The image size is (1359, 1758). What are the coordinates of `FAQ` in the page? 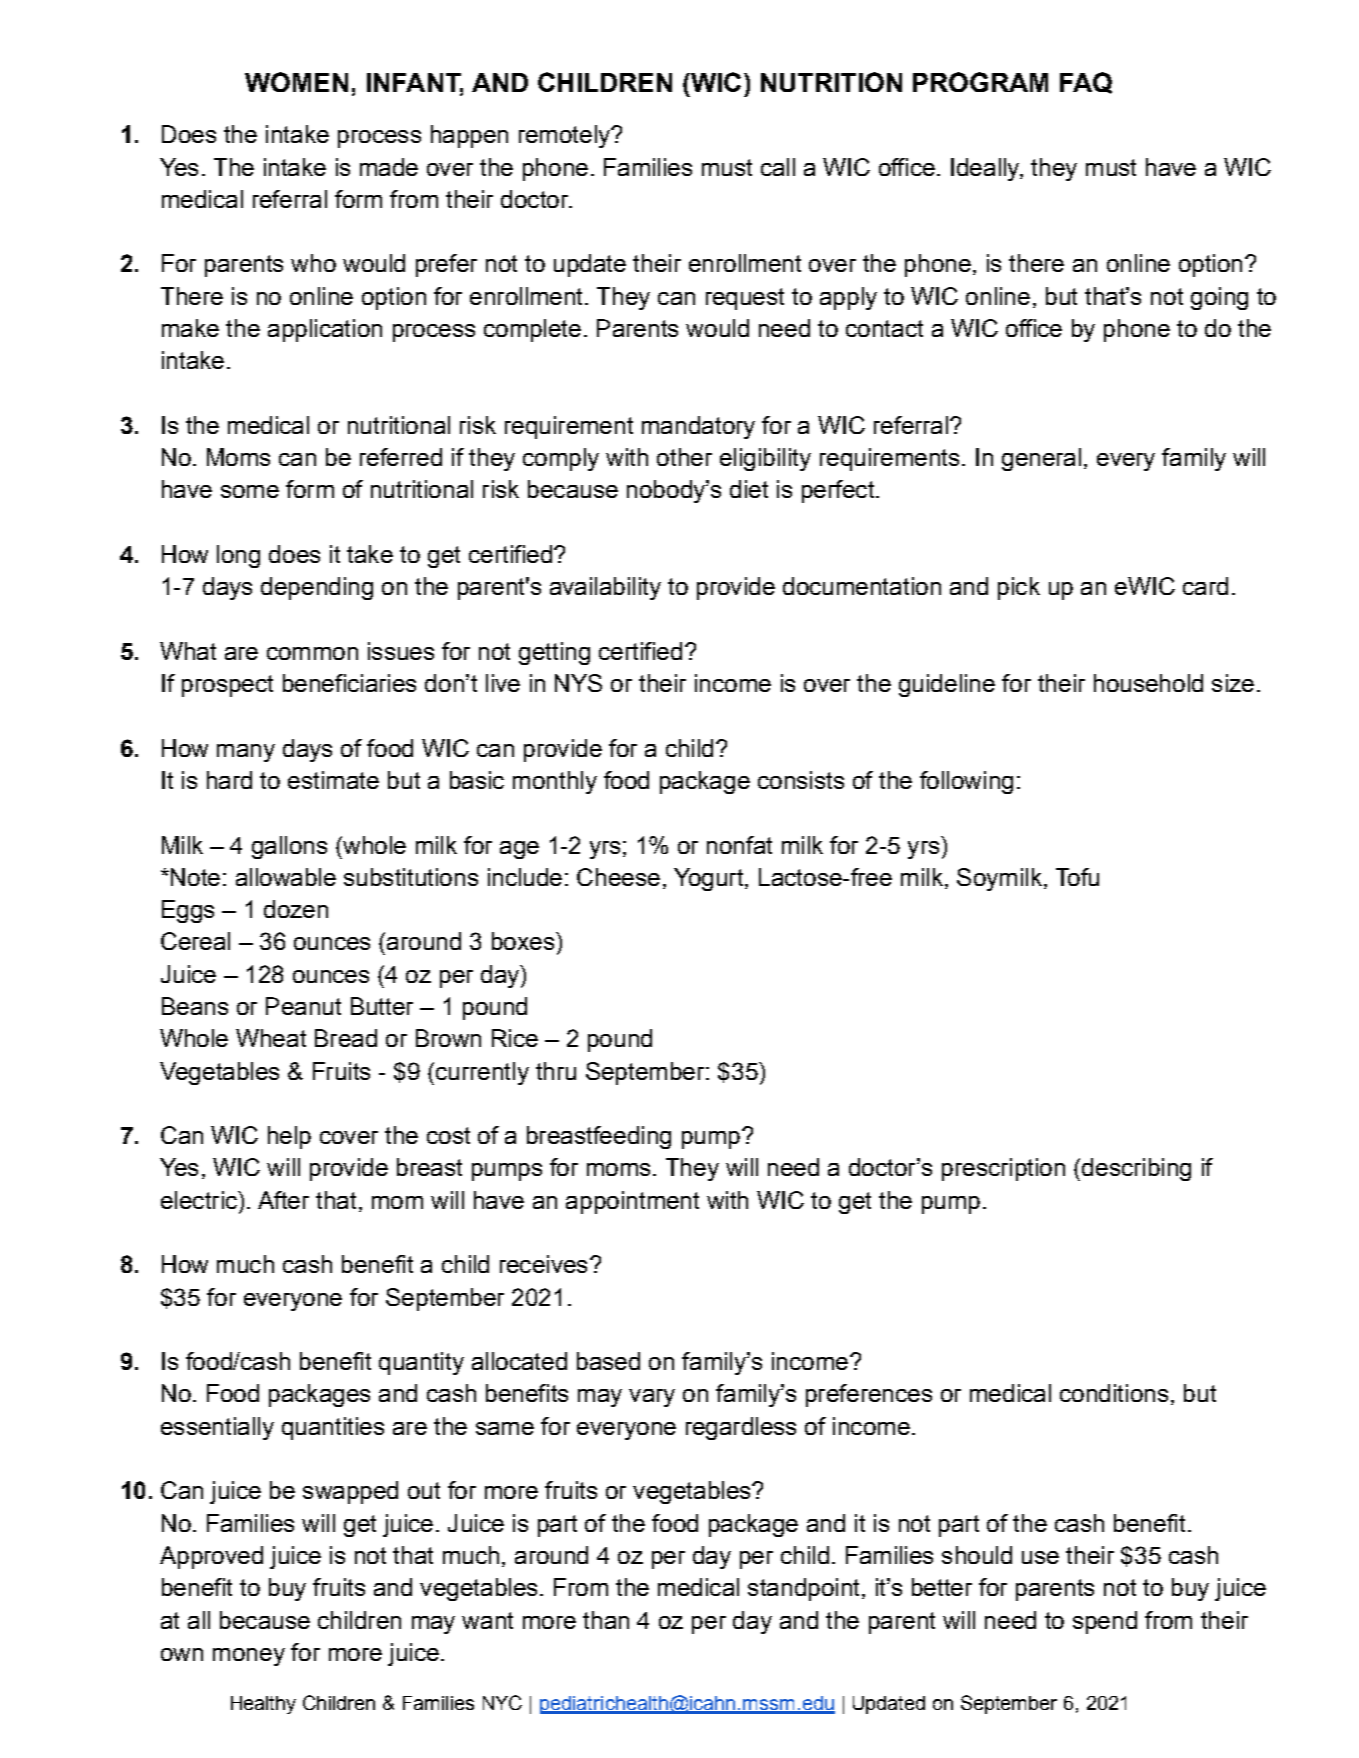 It's located at (1086, 83).
